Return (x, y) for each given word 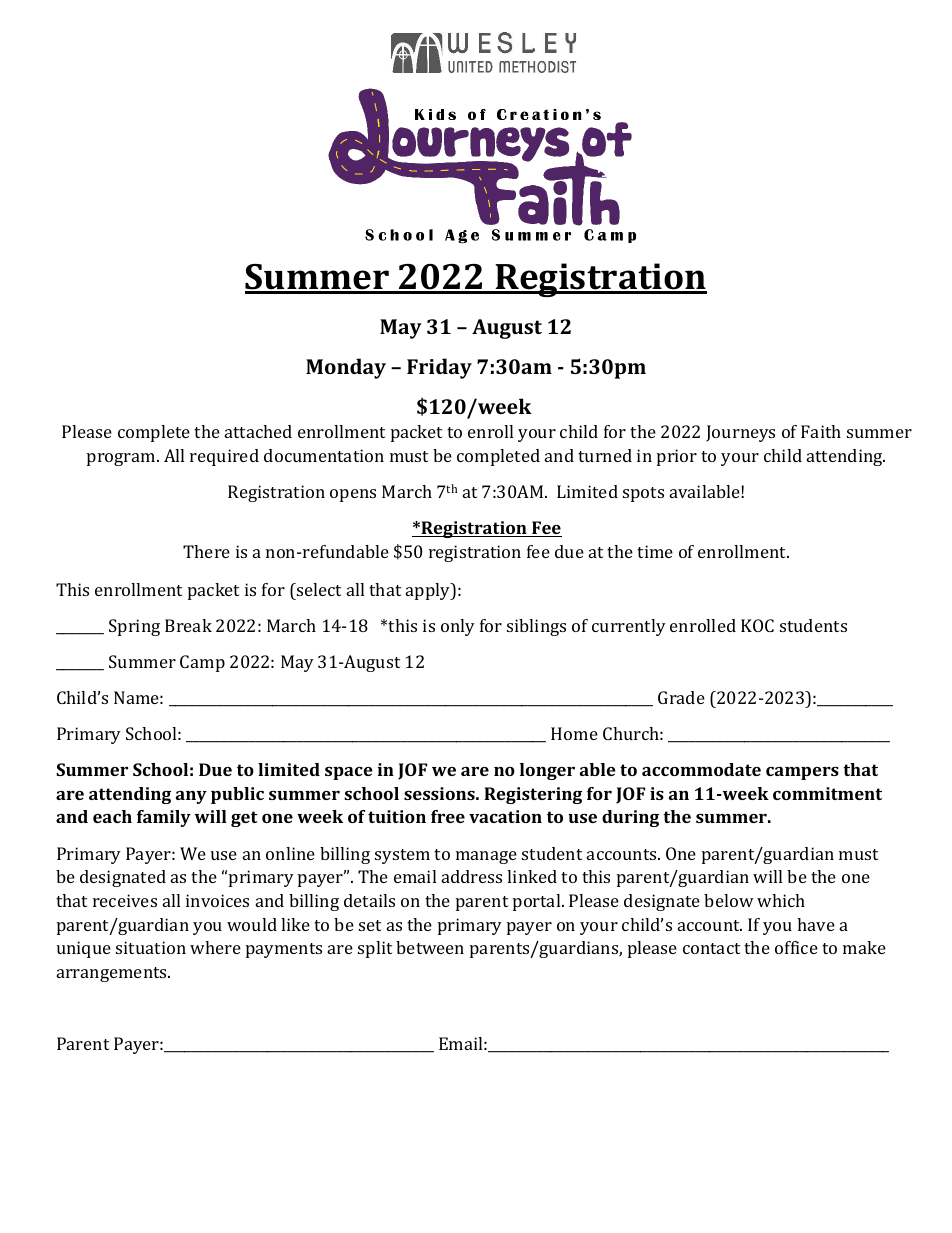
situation (151, 947)
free (448, 816)
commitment (827, 793)
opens (353, 495)
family (164, 818)
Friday (439, 368)
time (655, 551)
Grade (681, 697)
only (458, 627)
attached (258, 431)
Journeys (740, 433)
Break (188, 625)
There (206, 551)
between (430, 947)
